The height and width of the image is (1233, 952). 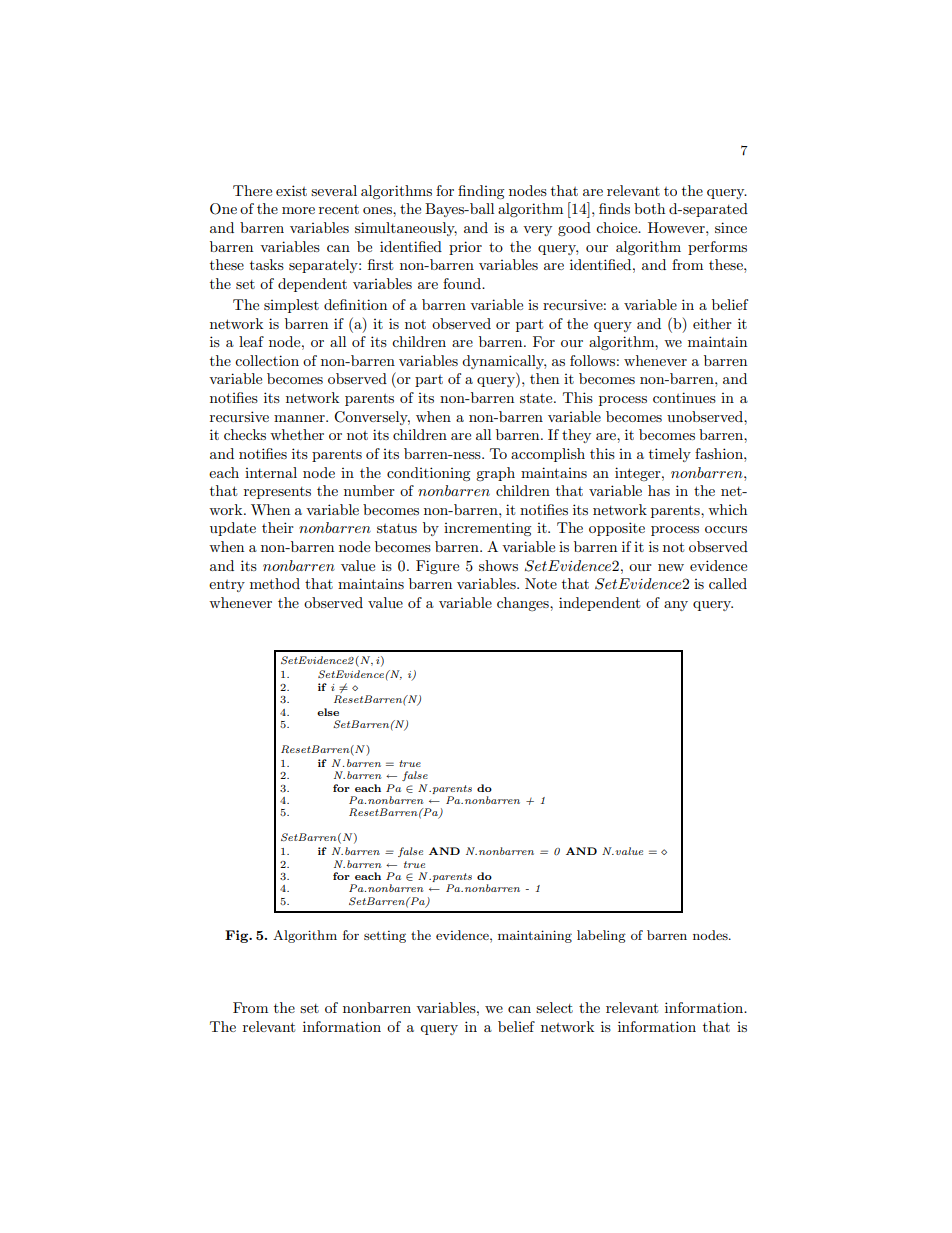 I want to click on internal, so click(x=271, y=472).
